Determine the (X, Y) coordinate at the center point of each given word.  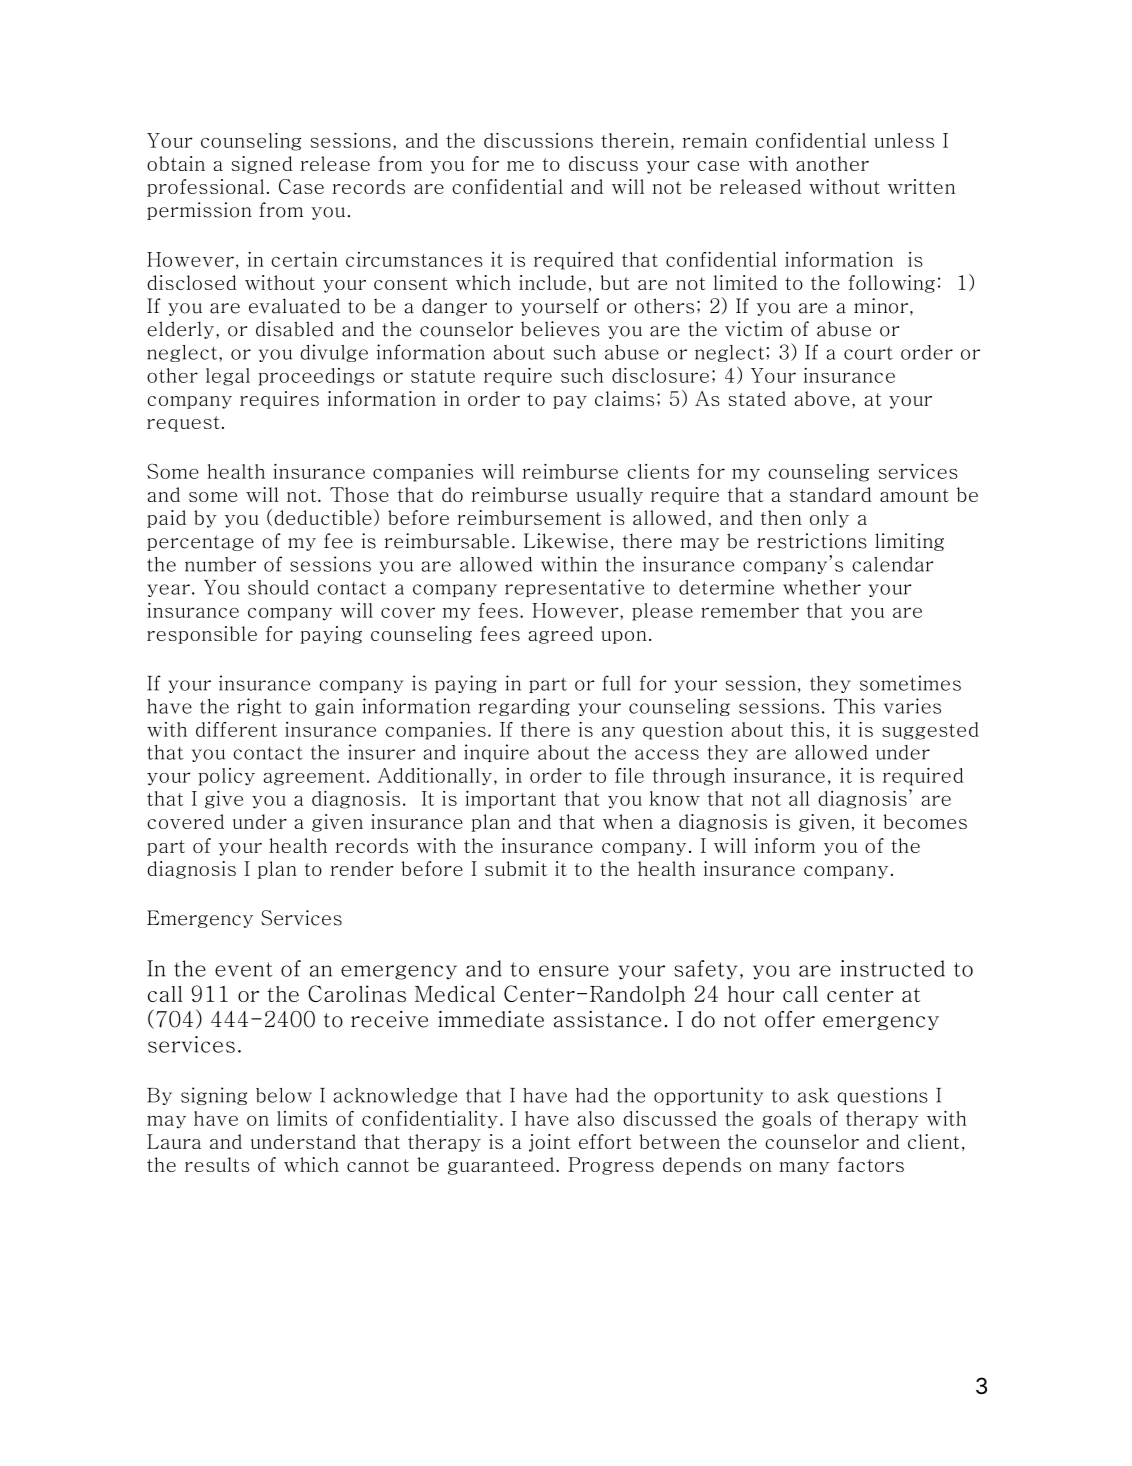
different (236, 729)
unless (904, 140)
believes (560, 329)
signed (261, 165)
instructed (892, 968)
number (220, 564)
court (868, 353)
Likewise (566, 541)
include (552, 282)
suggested (930, 731)
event (243, 969)
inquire (496, 753)
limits (302, 1118)
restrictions (812, 541)
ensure (574, 971)
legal (228, 377)
